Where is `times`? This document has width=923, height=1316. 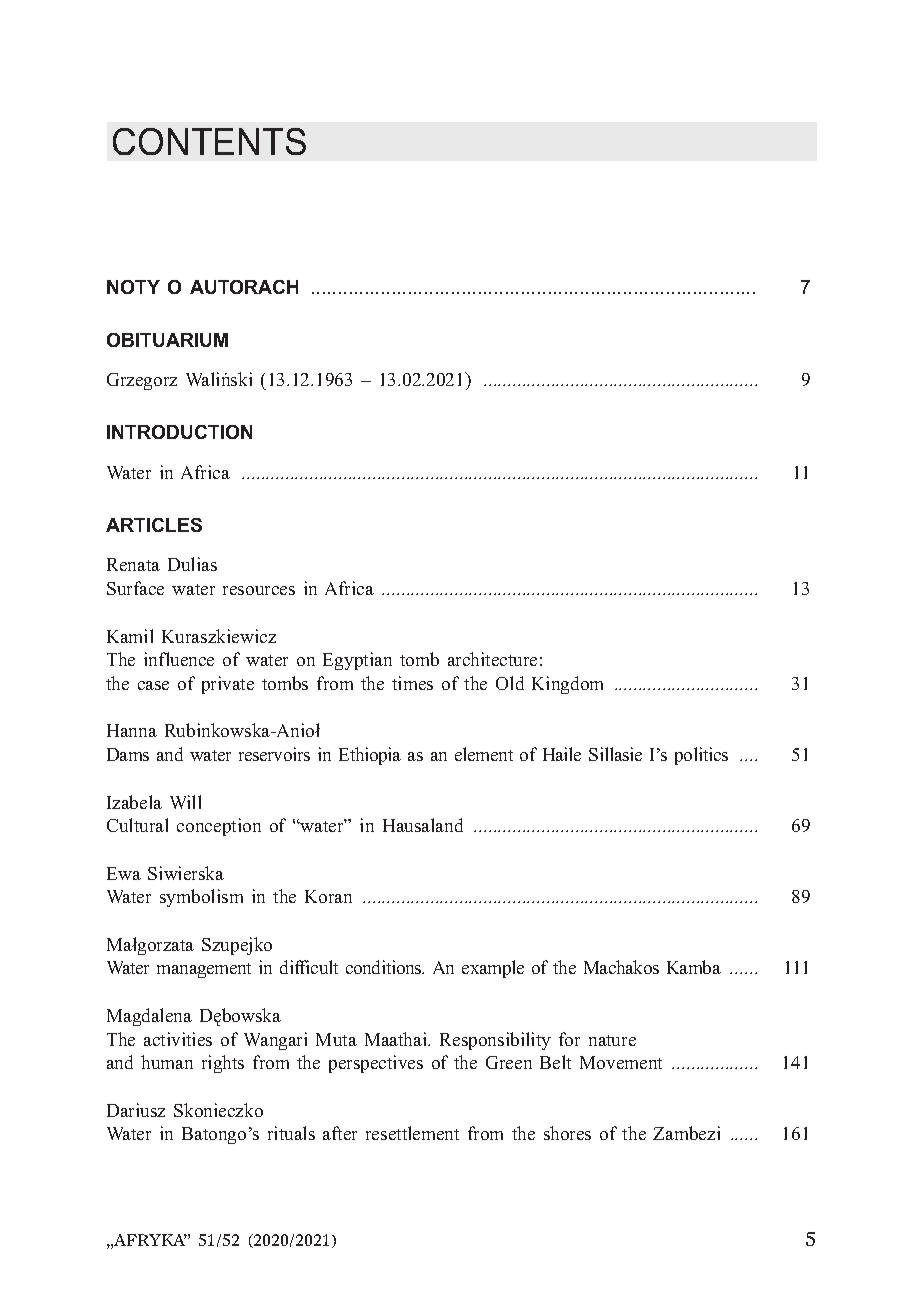
times is located at coordinates (412, 683).
